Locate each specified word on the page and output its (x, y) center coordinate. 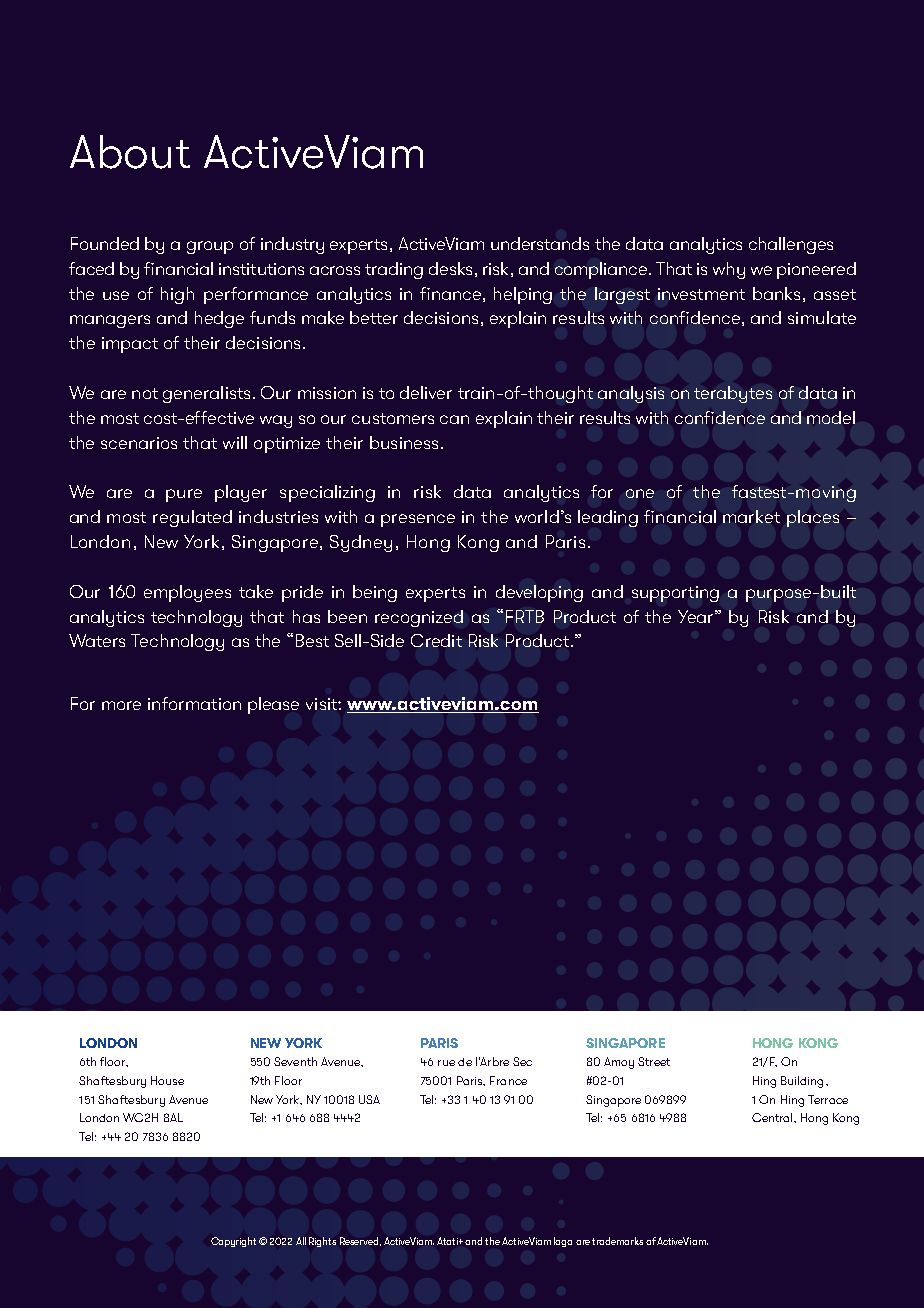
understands (540, 243)
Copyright (233, 1242)
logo (563, 1242)
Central (773, 1117)
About (130, 152)
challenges (791, 245)
